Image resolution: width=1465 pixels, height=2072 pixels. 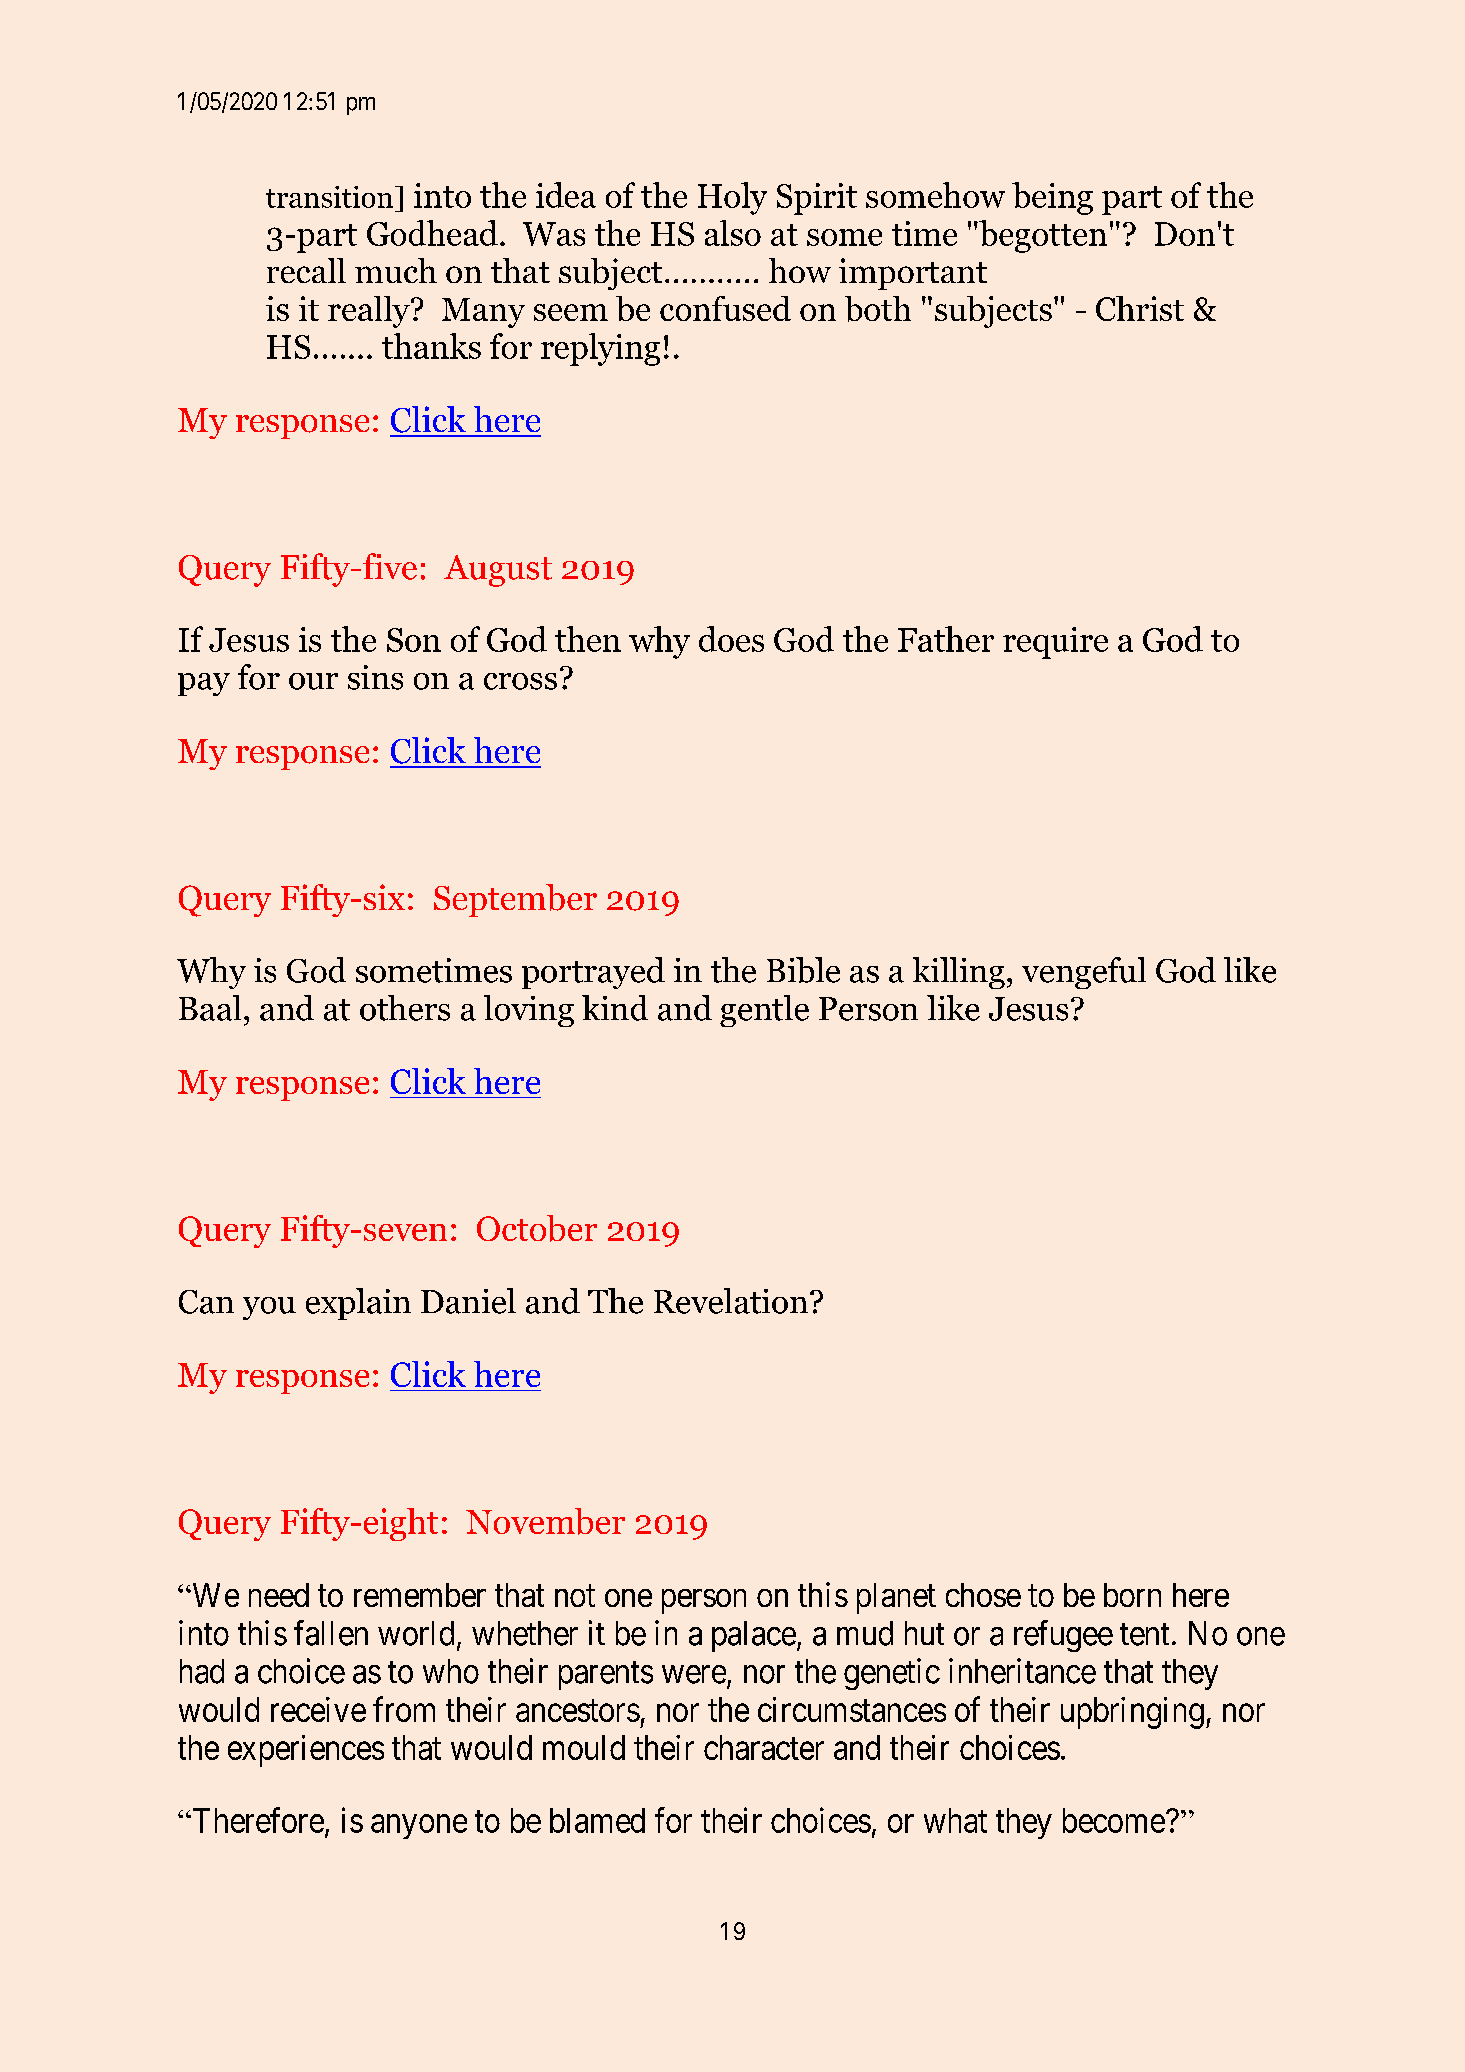 I want to click on recall, so click(x=306, y=270).
